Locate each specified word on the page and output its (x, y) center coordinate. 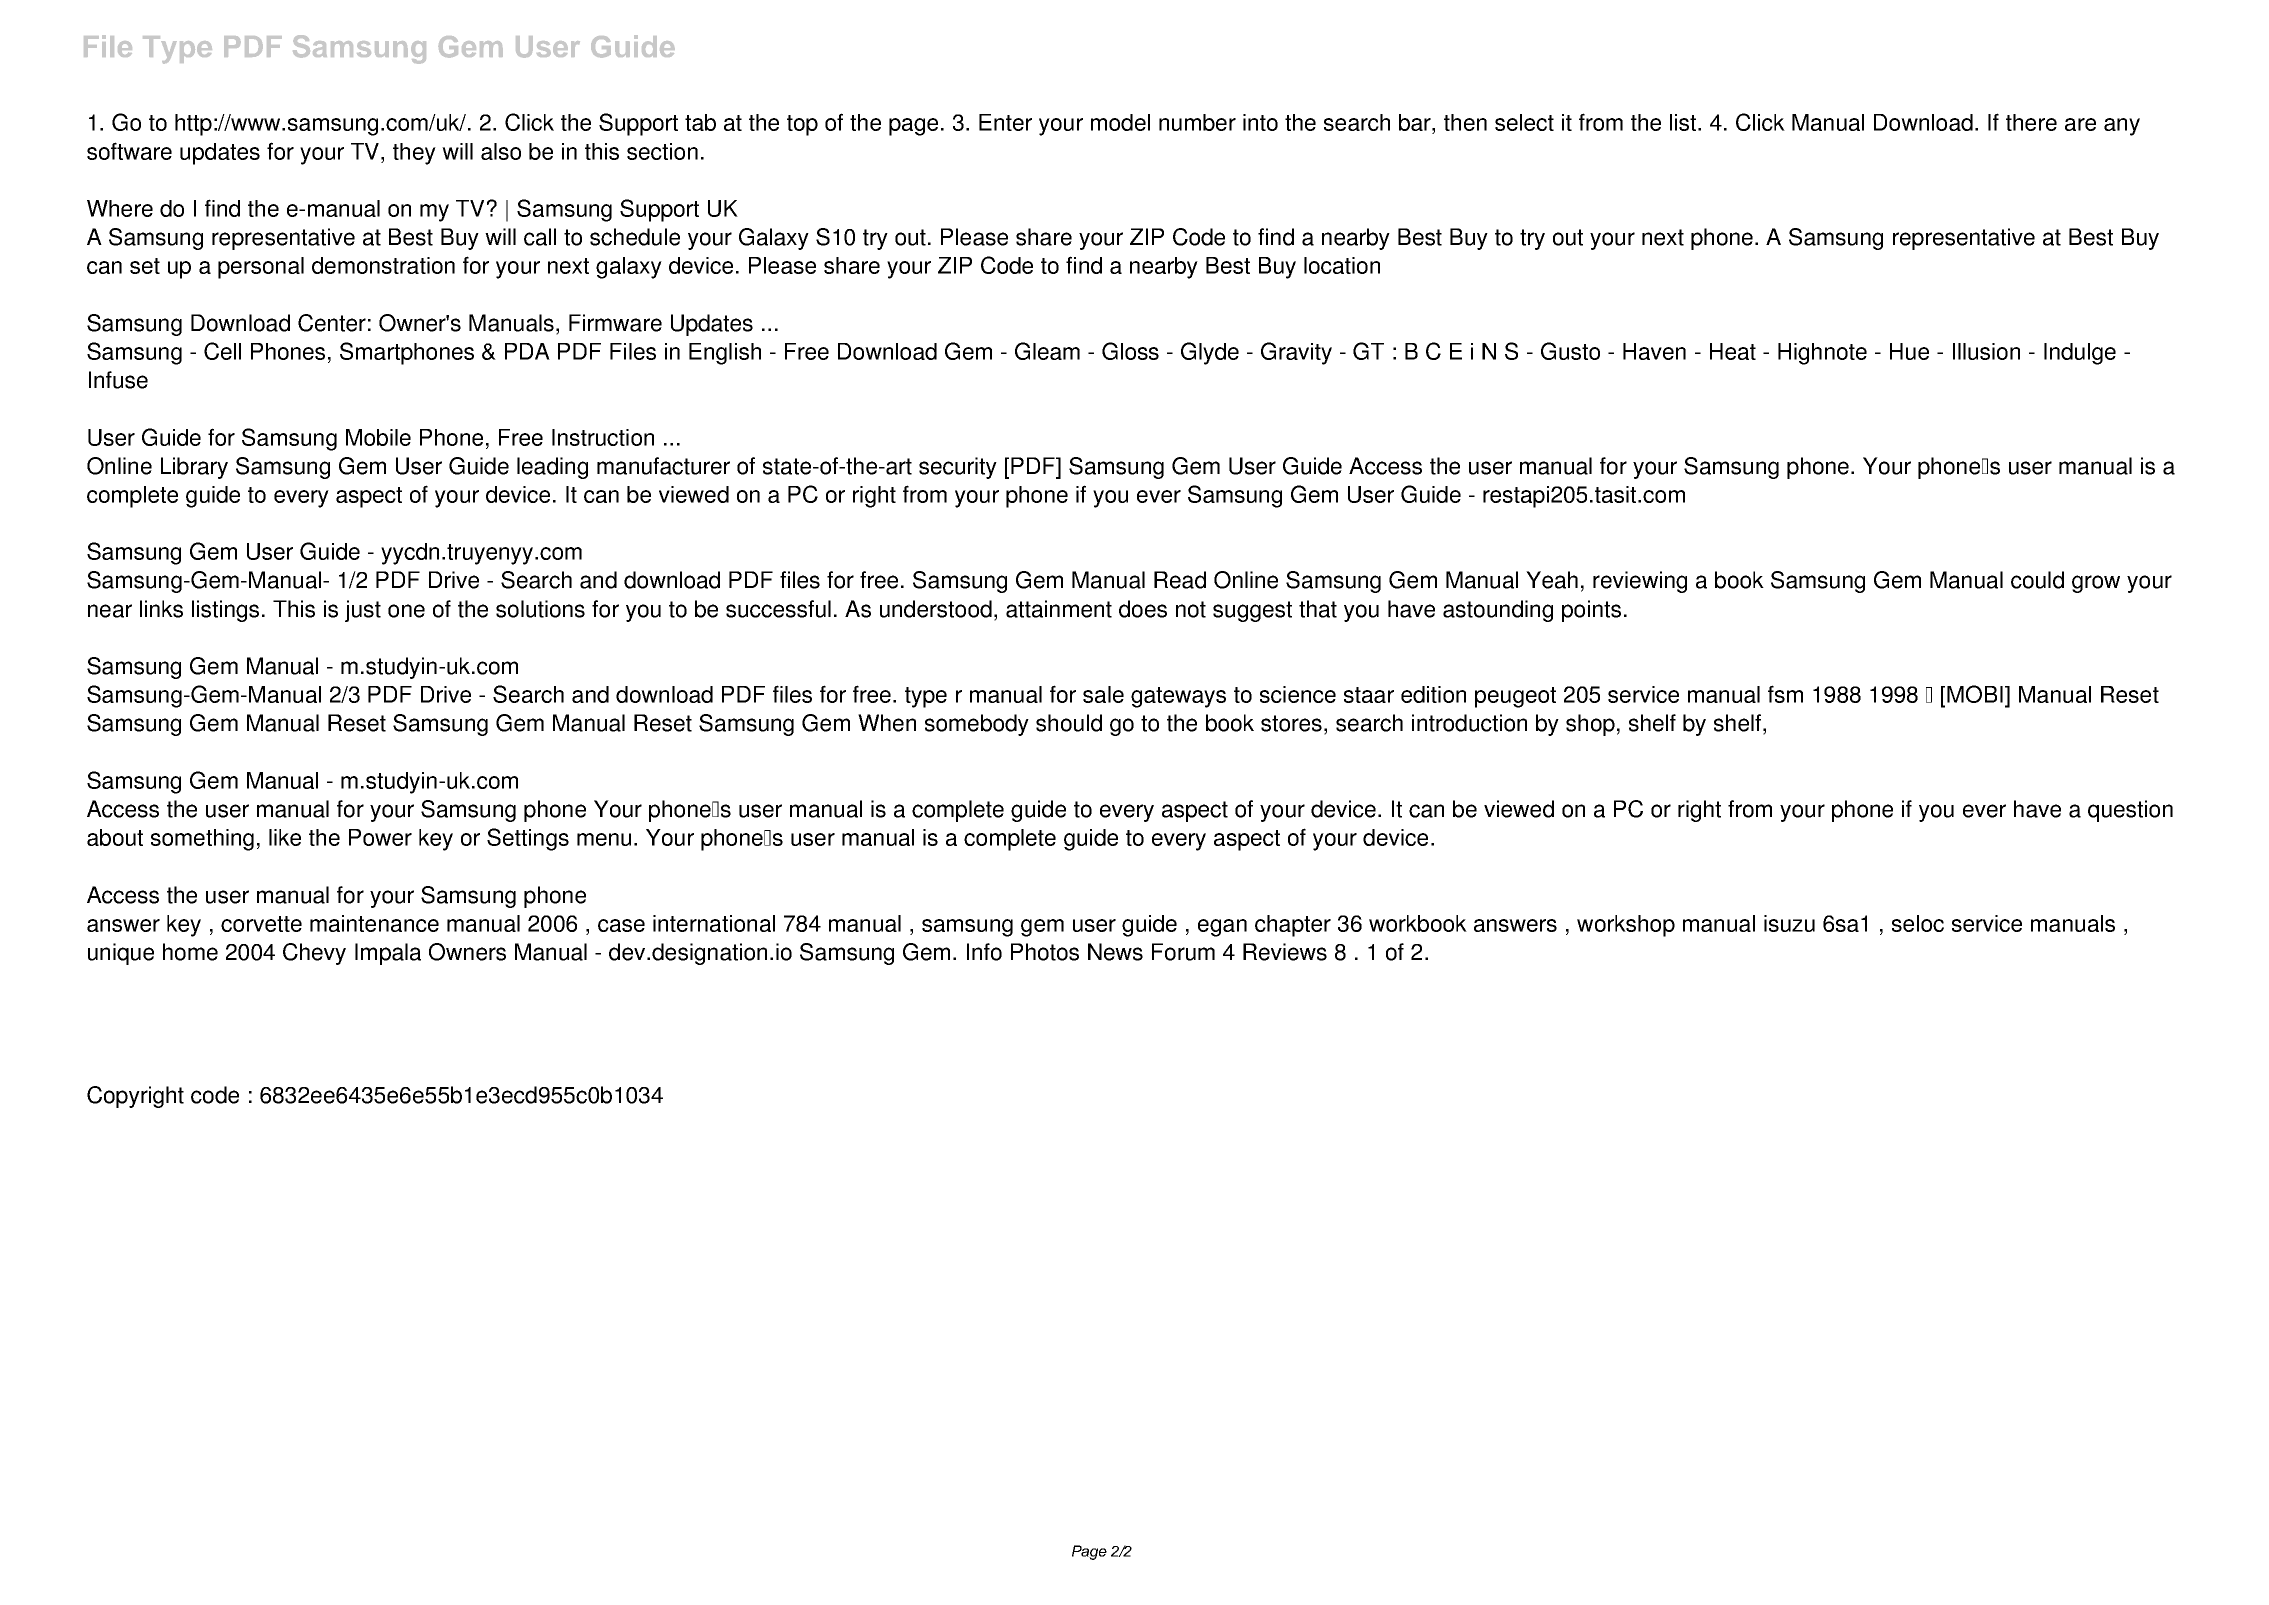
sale (1103, 694)
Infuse (118, 380)
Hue (1909, 351)
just (363, 611)
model (1120, 122)
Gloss (1130, 351)
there (2031, 122)
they (414, 154)
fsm (1785, 694)
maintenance (374, 923)
